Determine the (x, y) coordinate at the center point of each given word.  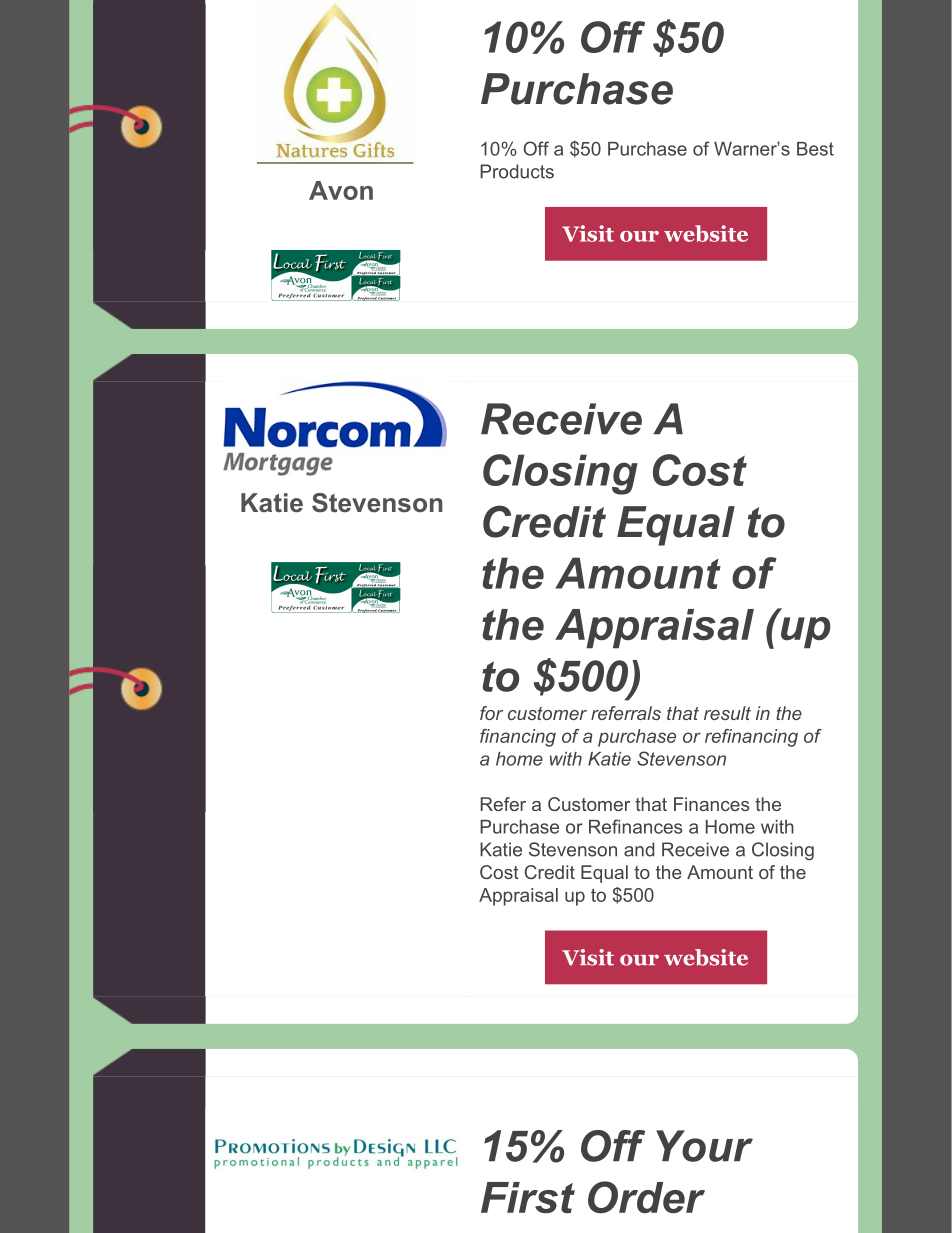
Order (646, 1197)
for (491, 713)
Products (517, 171)
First (528, 1198)
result (727, 713)
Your (704, 1146)
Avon (341, 190)
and (639, 849)
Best (815, 149)
